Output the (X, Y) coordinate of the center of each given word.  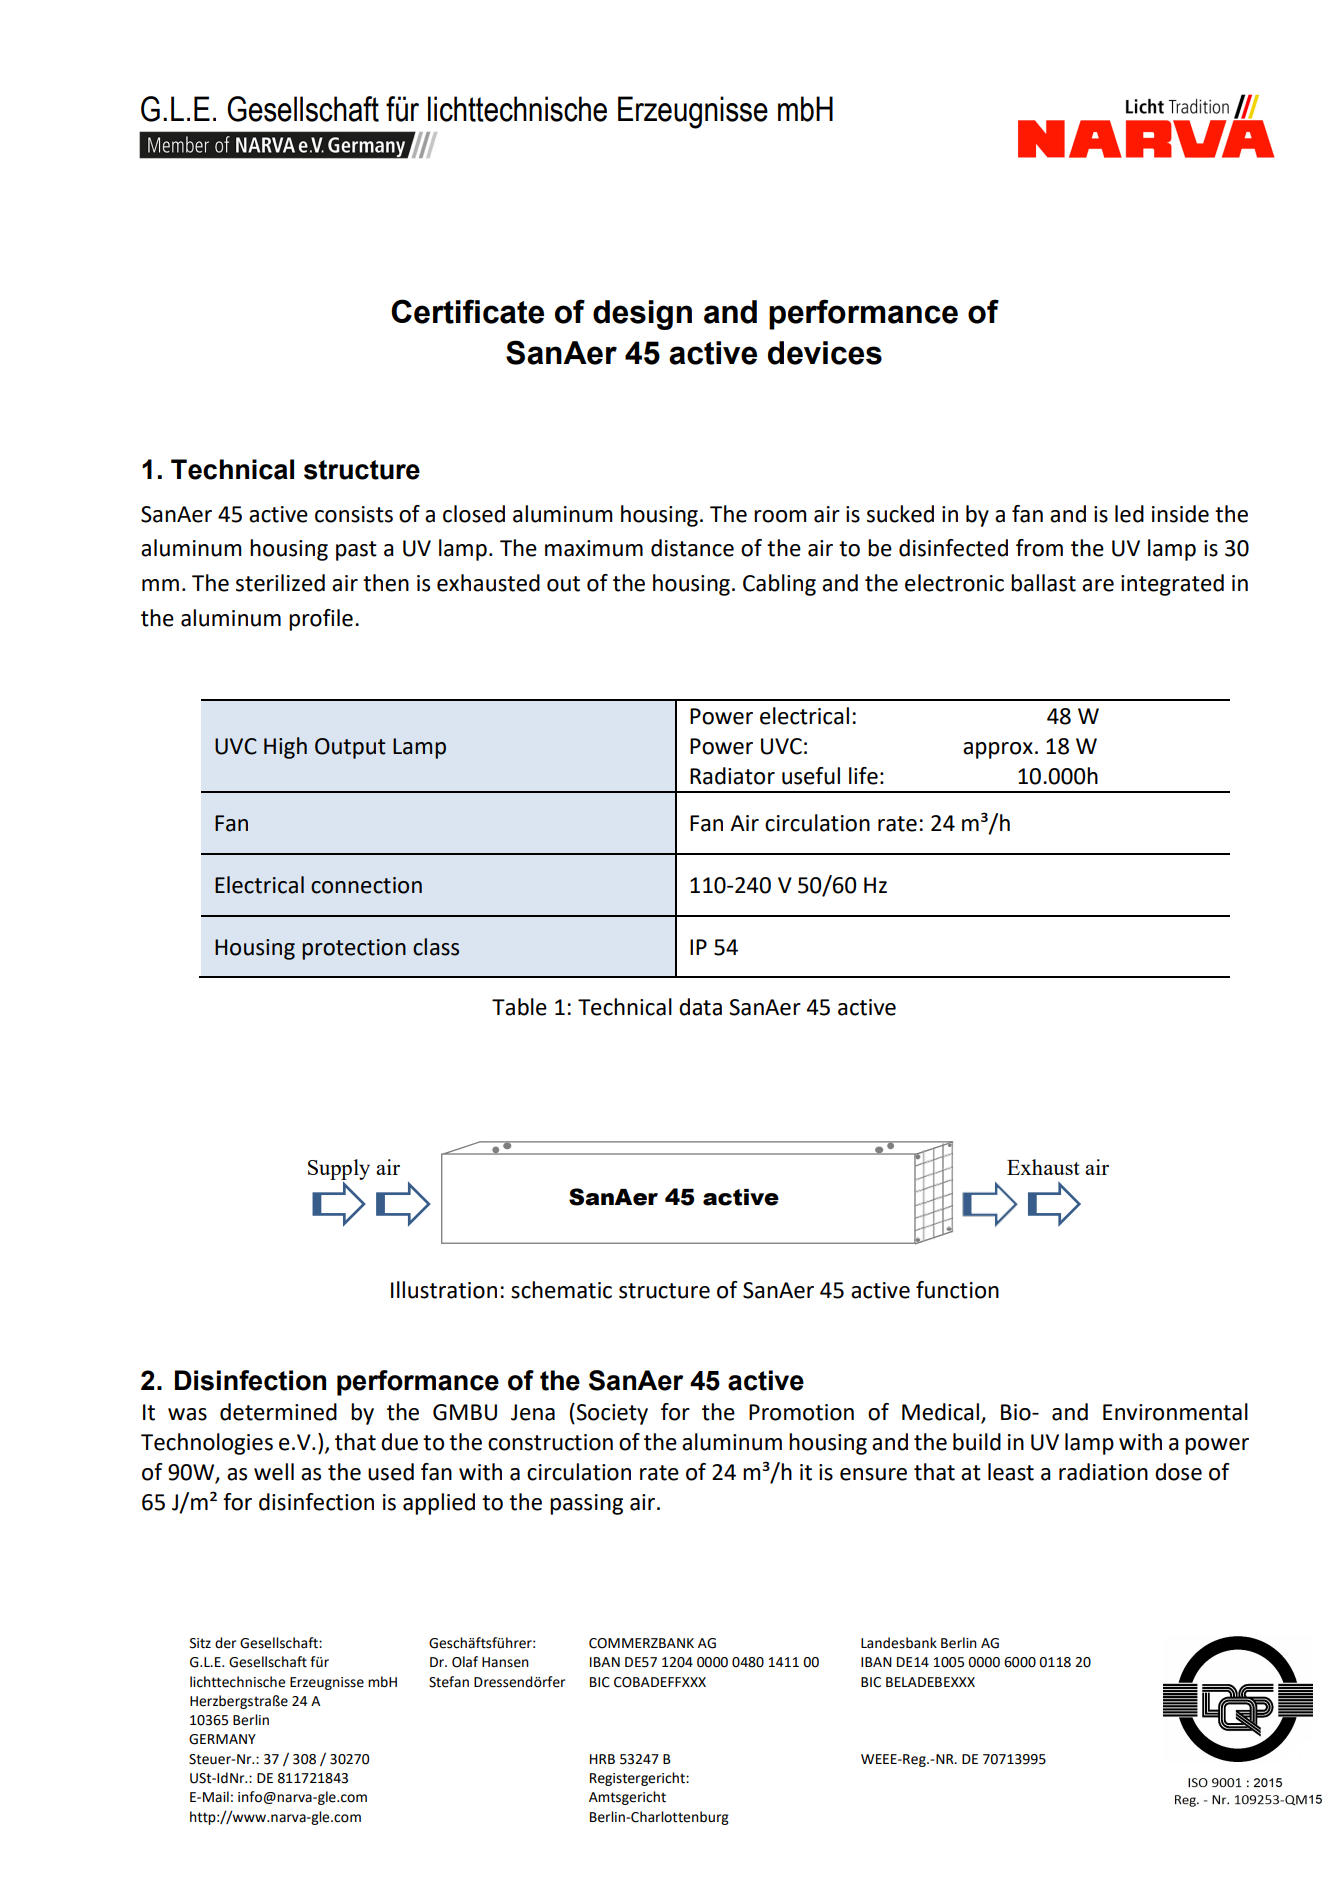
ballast (1043, 583)
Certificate (467, 311)
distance (692, 548)
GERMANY (222, 1739)
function (957, 1290)
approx (998, 750)
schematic (561, 1290)
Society (612, 1414)
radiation (1103, 1472)
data (700, 1007)
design (642, 315)
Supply (339, 1170)
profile (321, 620)
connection (366, 885)
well (274, 1472)
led (1129, 514)
